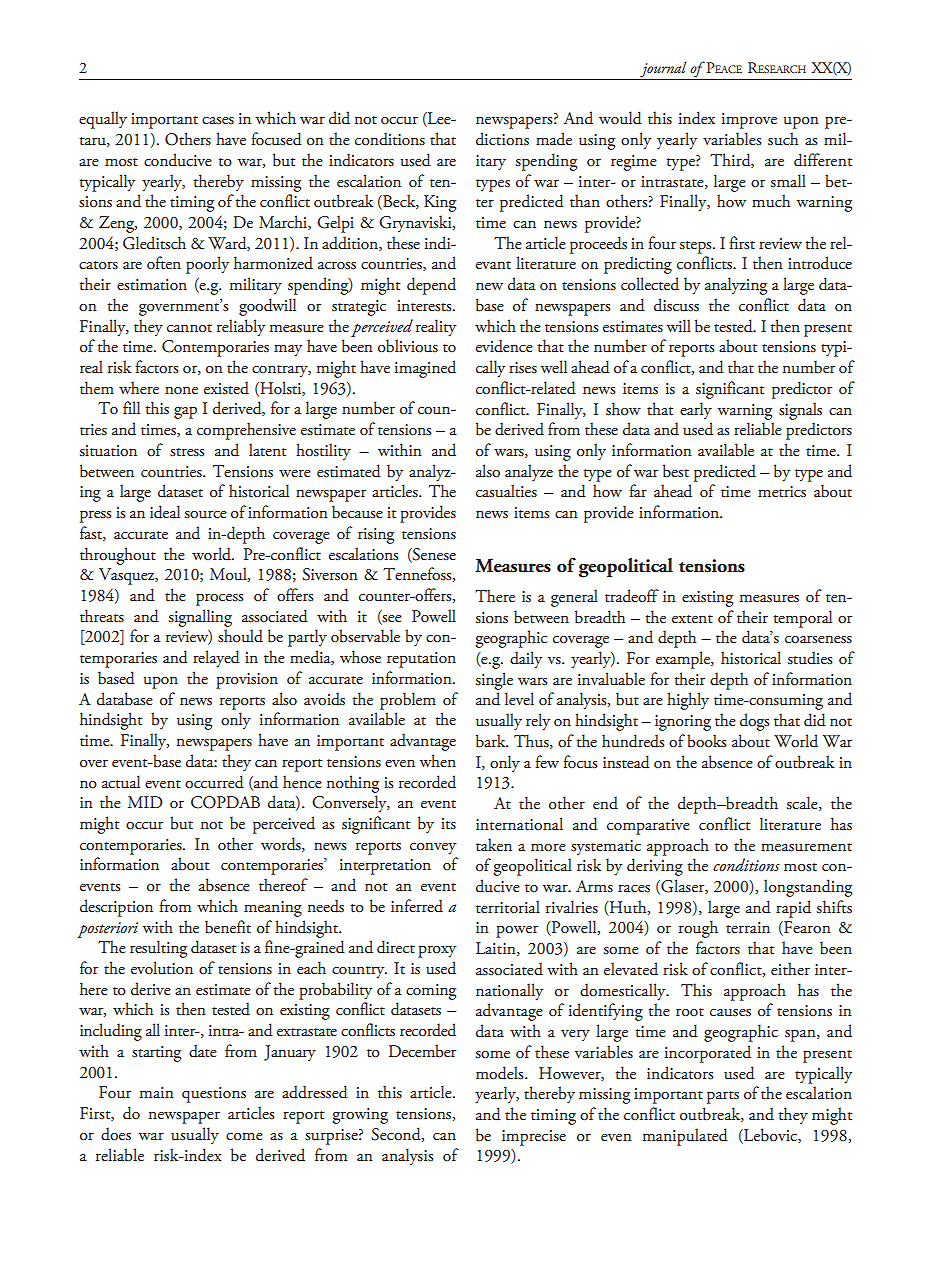 This image has width=952, height=1270. I want to click on reputation, so click(421, 660).
